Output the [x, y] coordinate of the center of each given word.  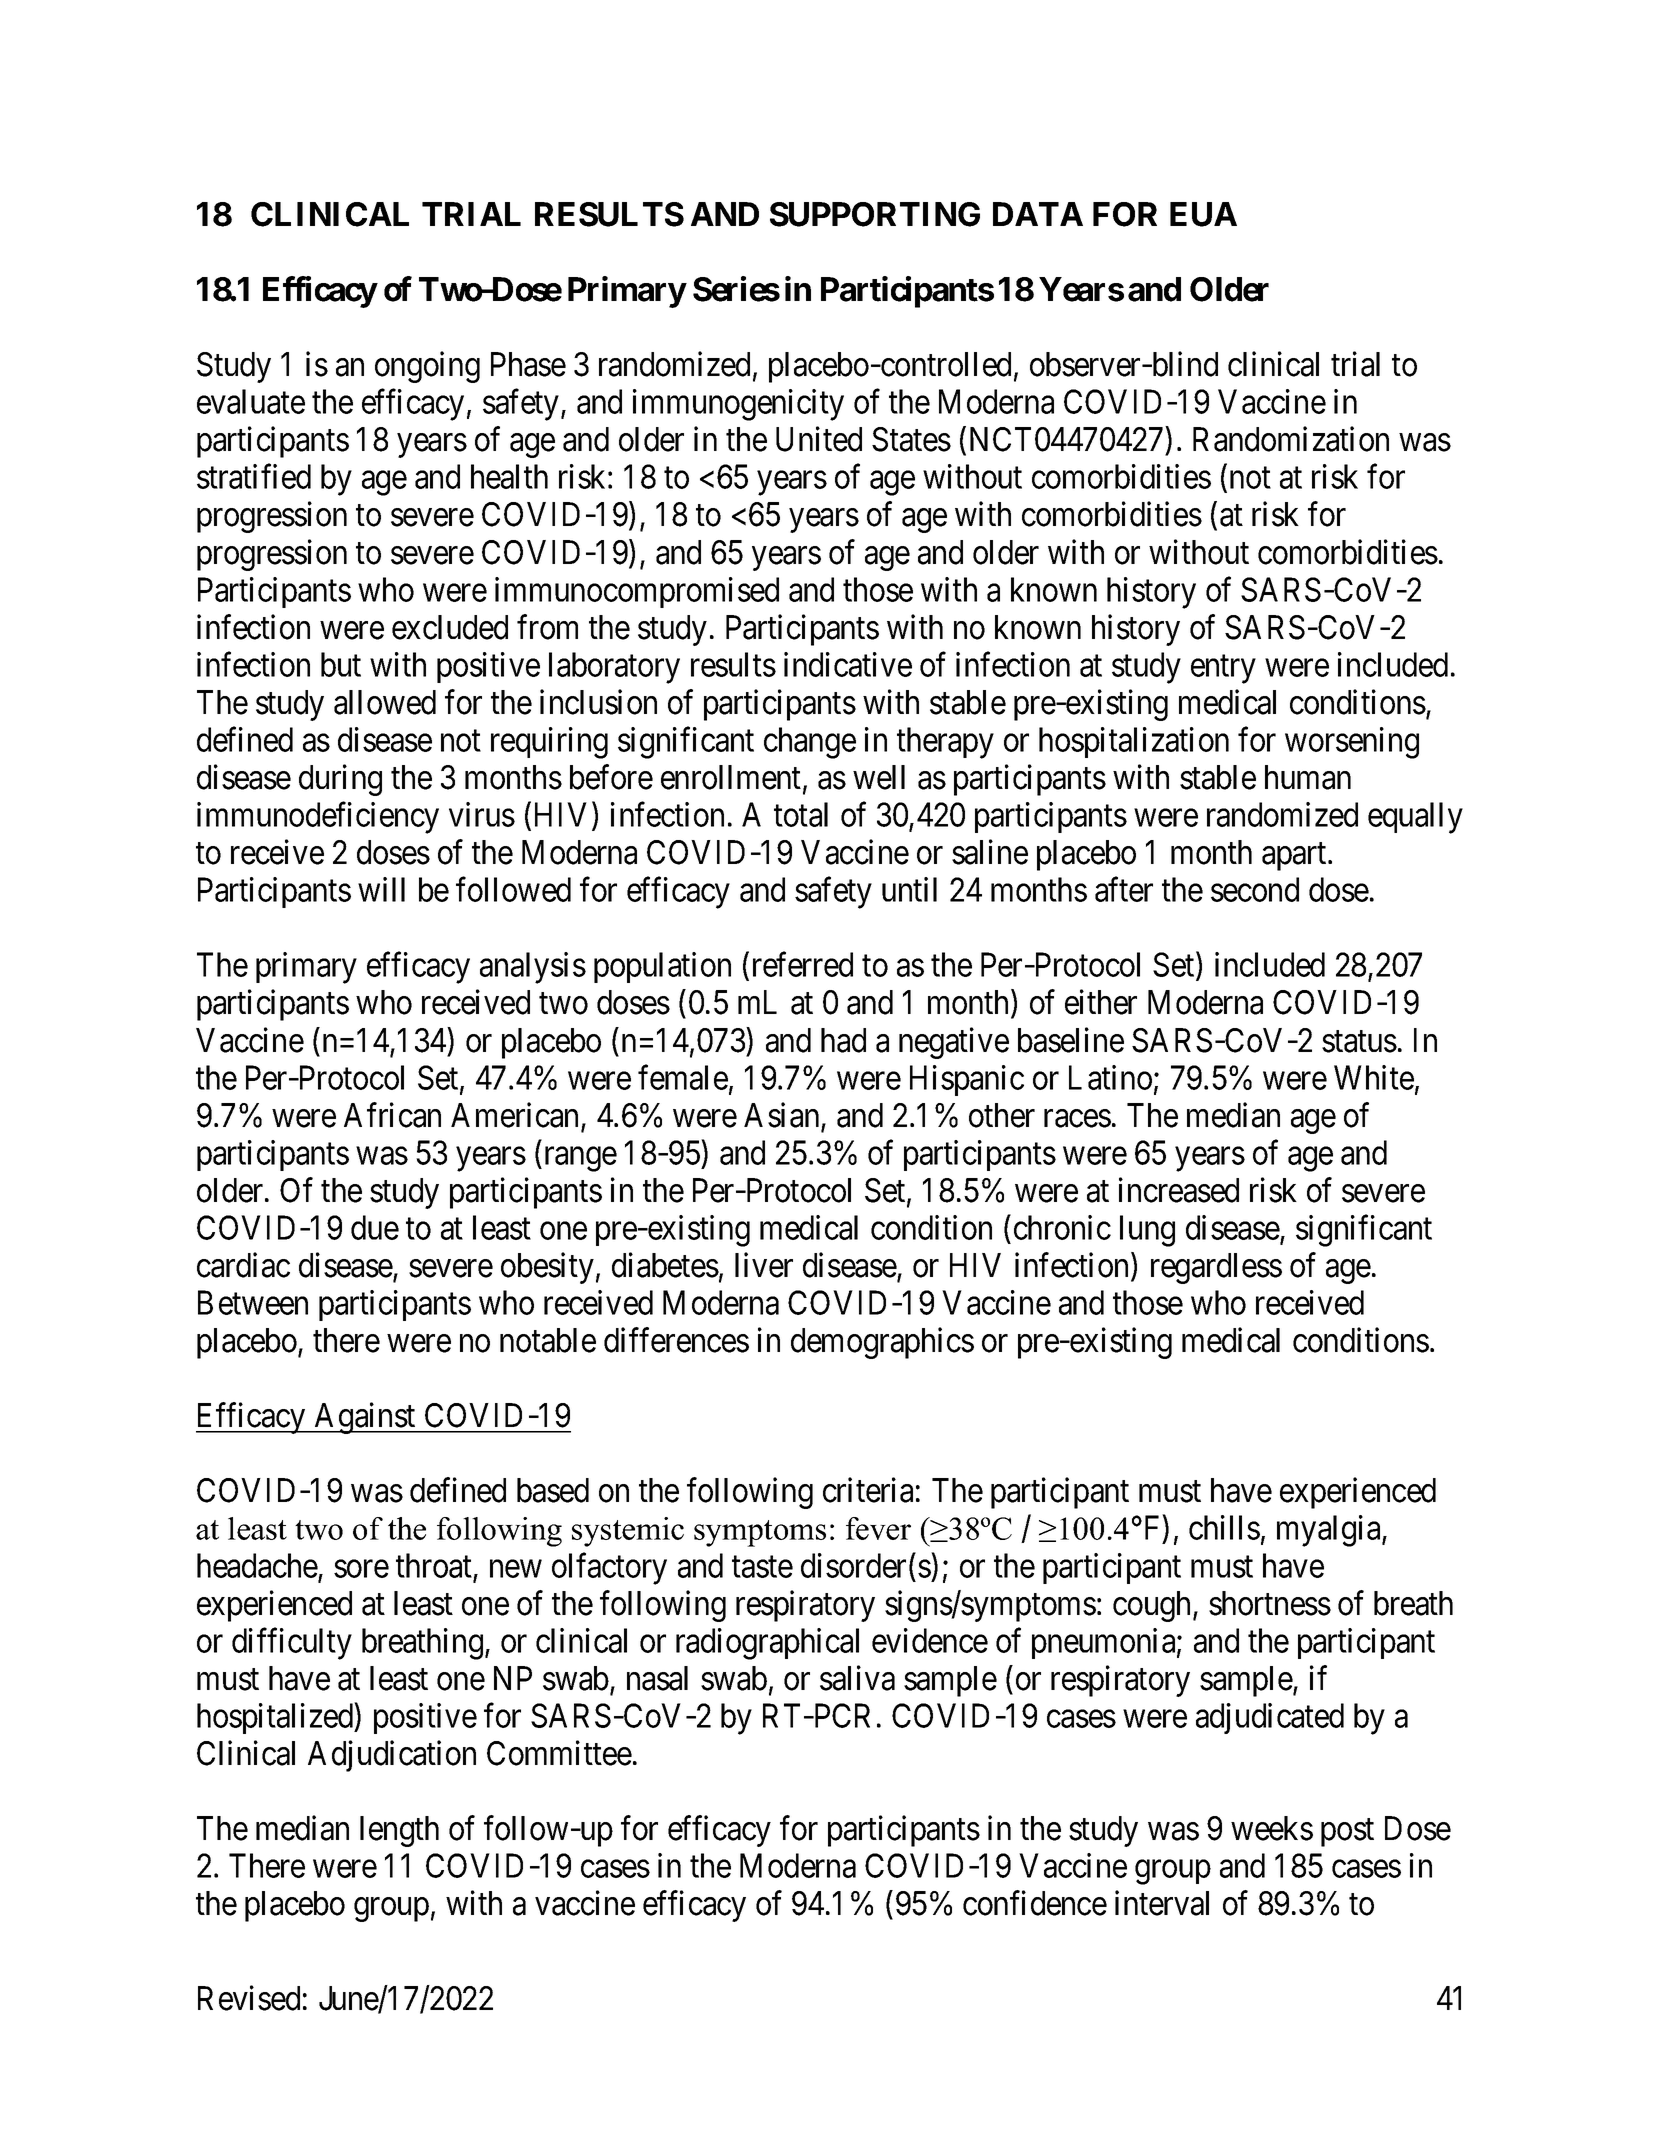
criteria [868, 1490]
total [801, 814]
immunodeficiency [318, 818]
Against [365, 1418]
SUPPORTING [875, 214]
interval [1162, 1903]
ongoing [427, 367]
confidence [1035, 1903]
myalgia [1330, 1531]
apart [1295, 857]
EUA [1203, 214]
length [399, 1831]
